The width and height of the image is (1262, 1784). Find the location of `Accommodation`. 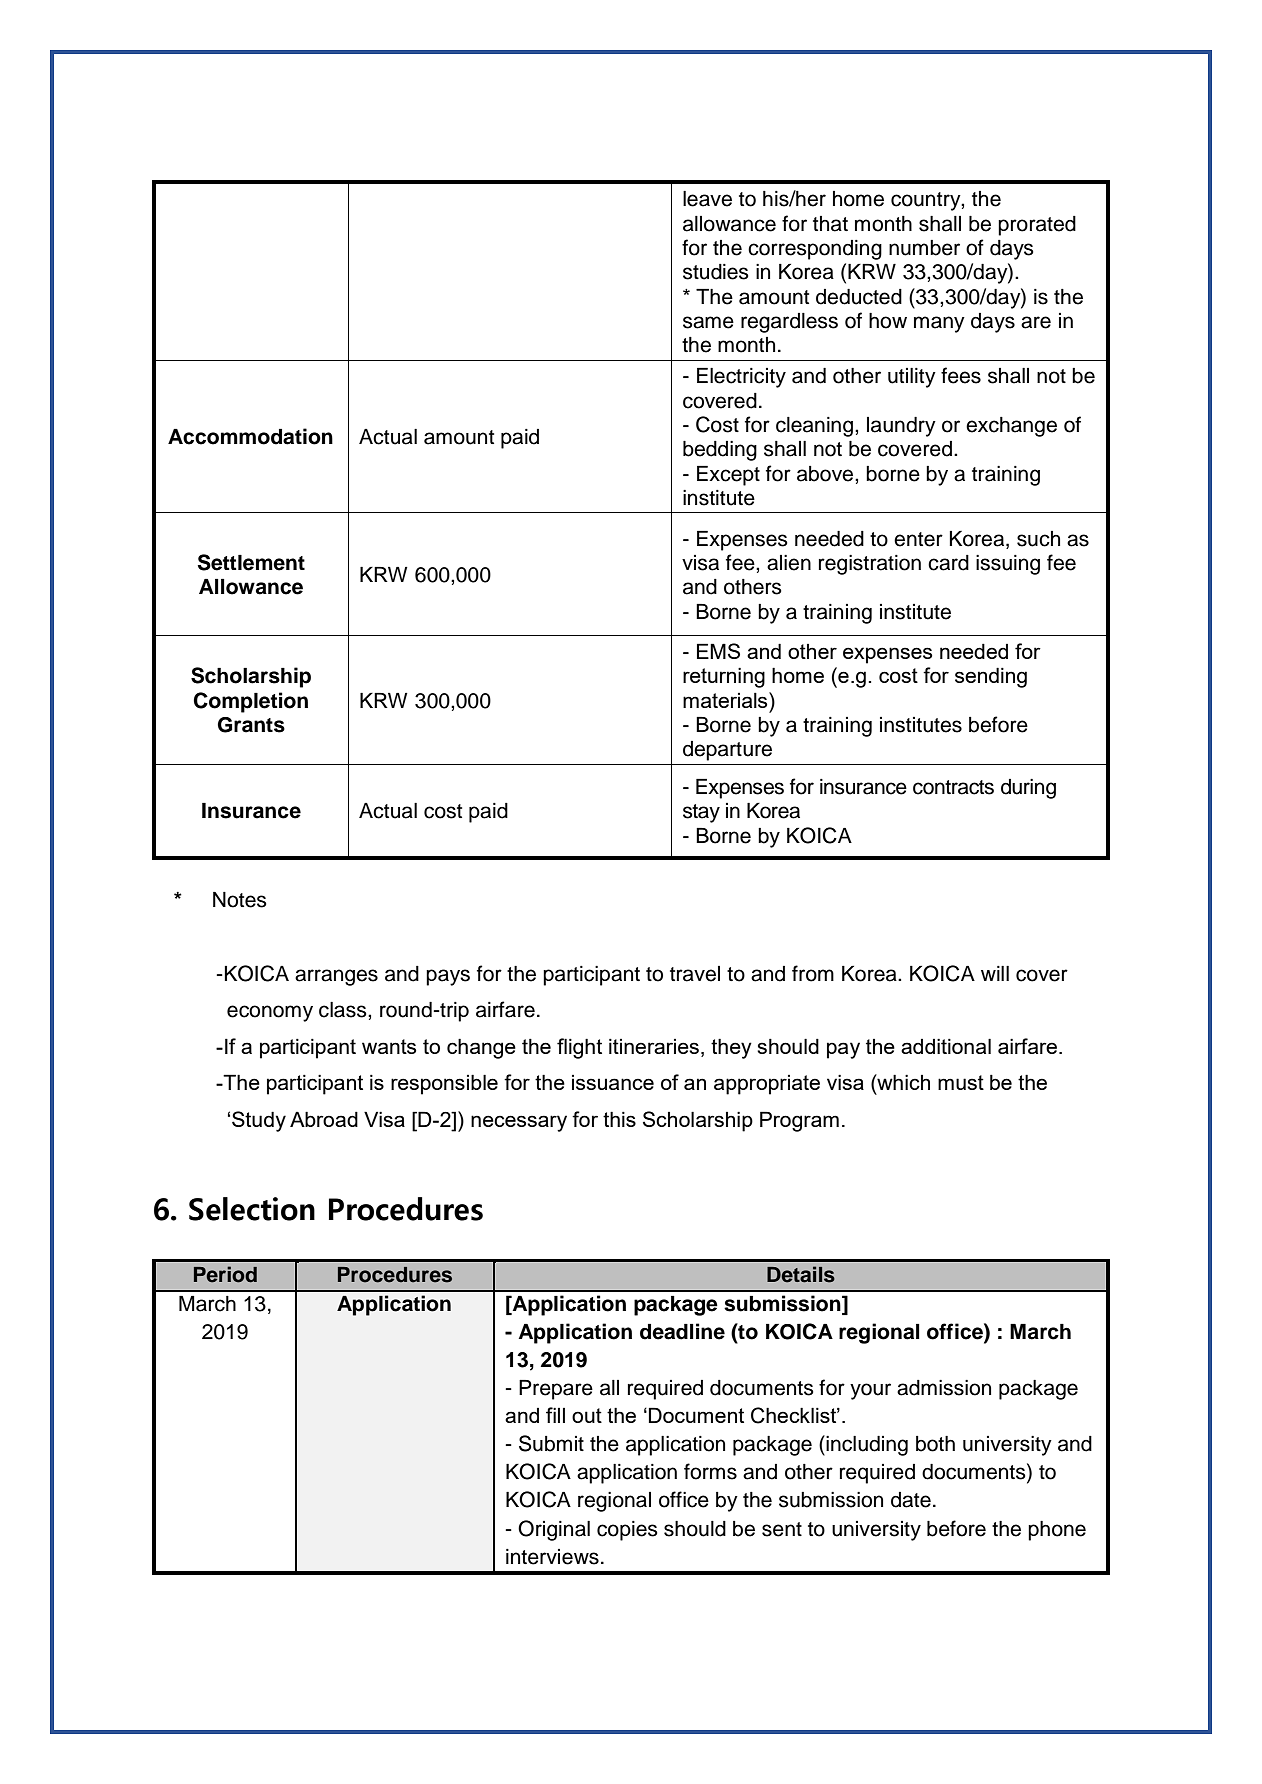

Accommodation is located at coordinates (250, 436).
